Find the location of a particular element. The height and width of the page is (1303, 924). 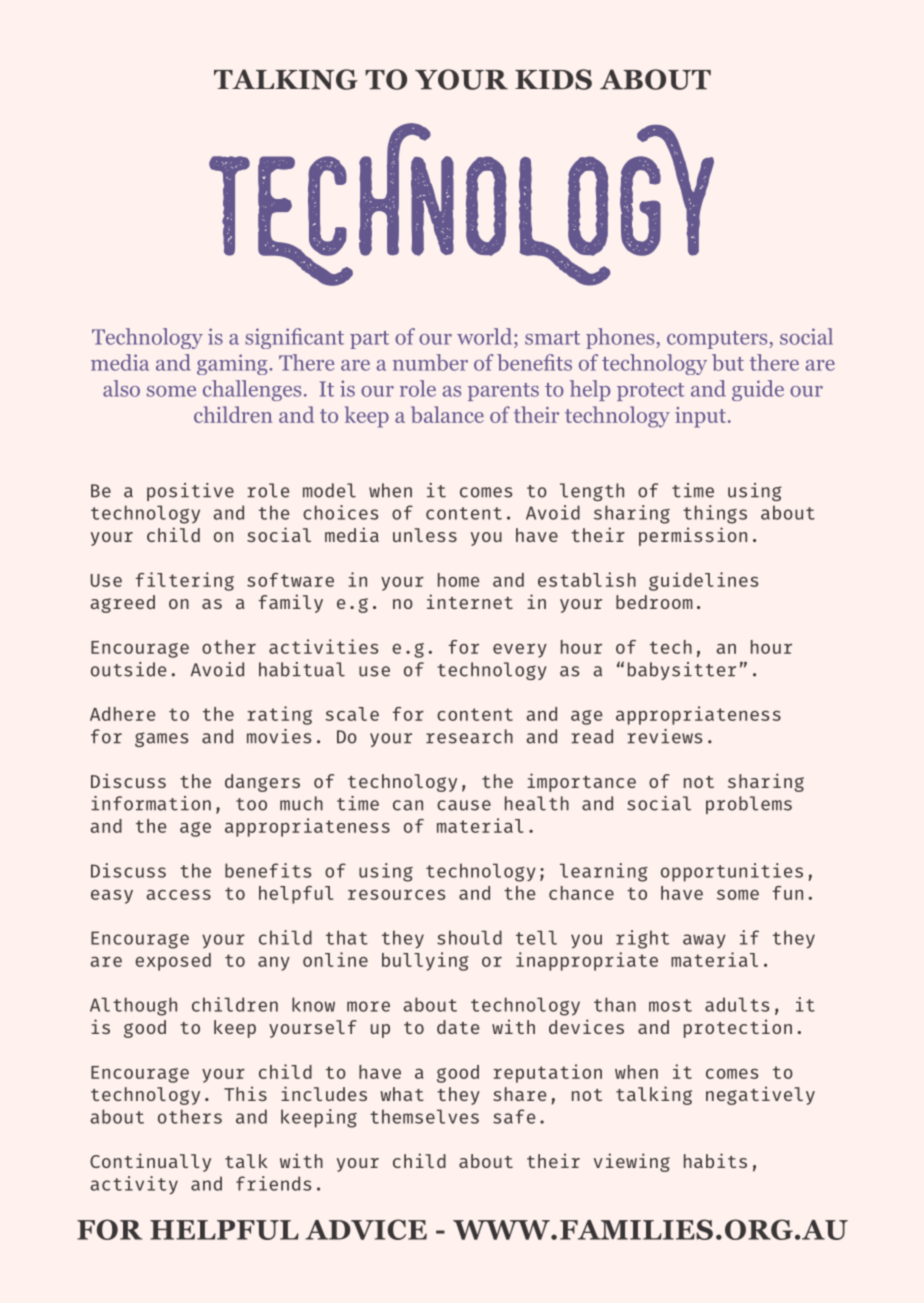

computers is located at coordinates (718, 340).
